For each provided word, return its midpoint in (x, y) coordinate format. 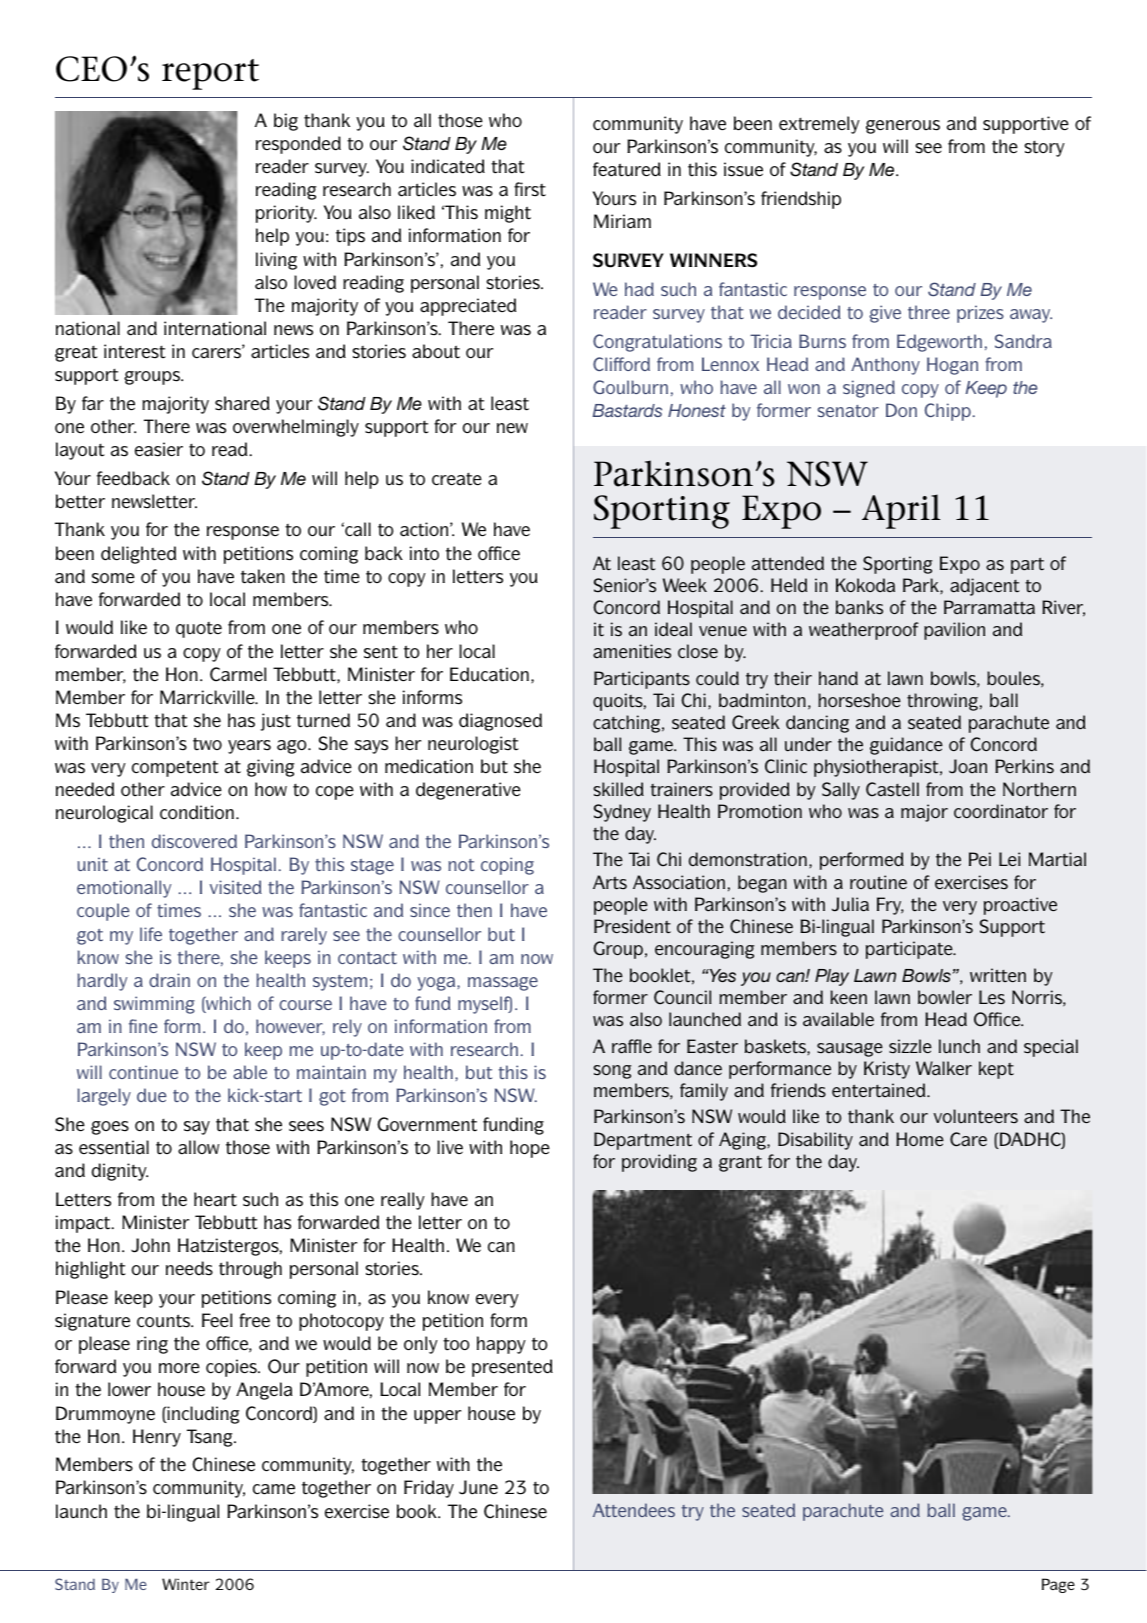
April (901, 511)
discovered (194, 841)
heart (215, 1199)
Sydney (622, 813)
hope (530, 1149)
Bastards (627, 410)
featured (627, 169)
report (210, 74)
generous (903, 127)
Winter (186, 1584)
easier (159, 449)
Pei (980, 859)
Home (920, 1139)
